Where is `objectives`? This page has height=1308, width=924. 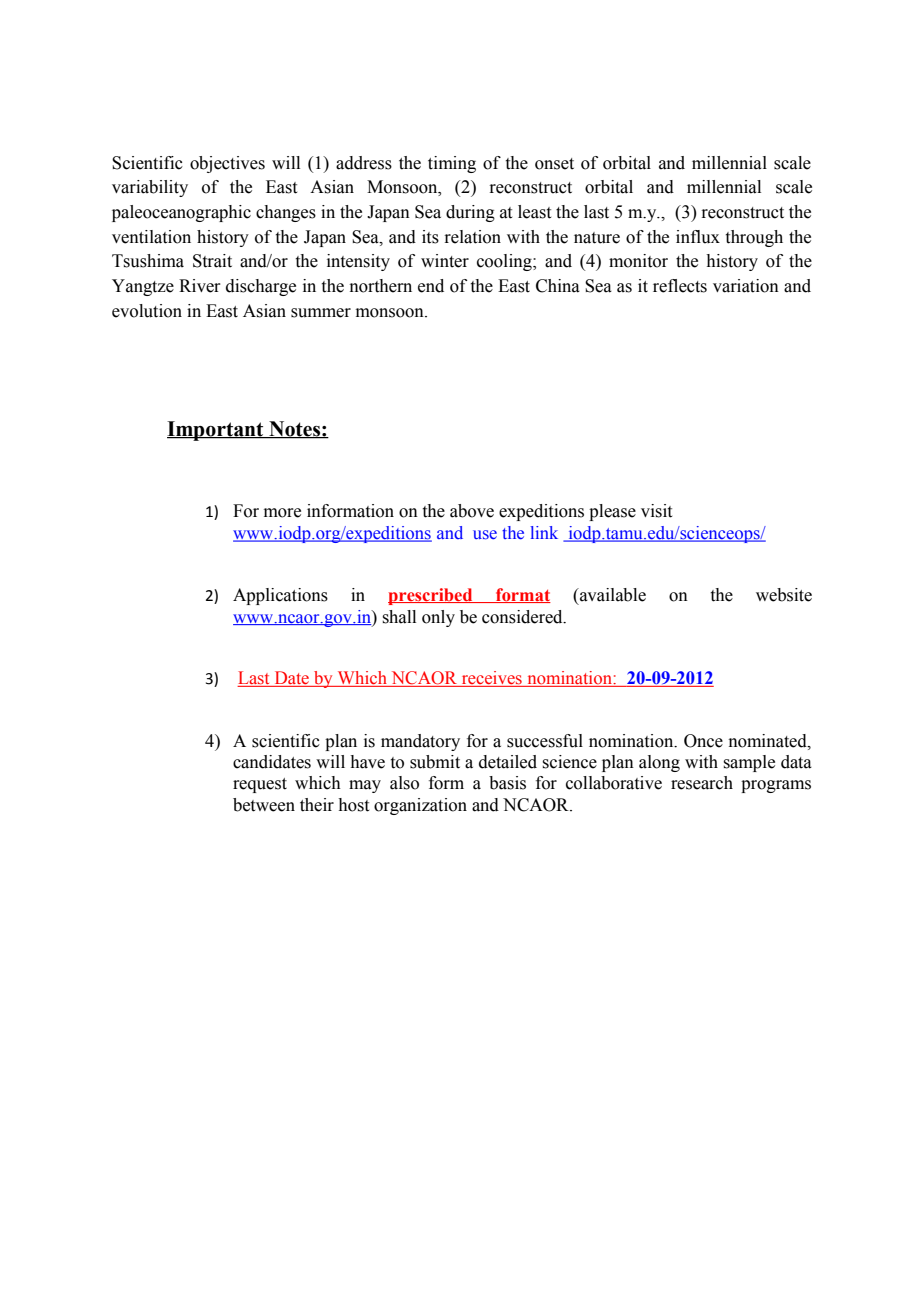
objectives is located at coordinates (227, 164).
